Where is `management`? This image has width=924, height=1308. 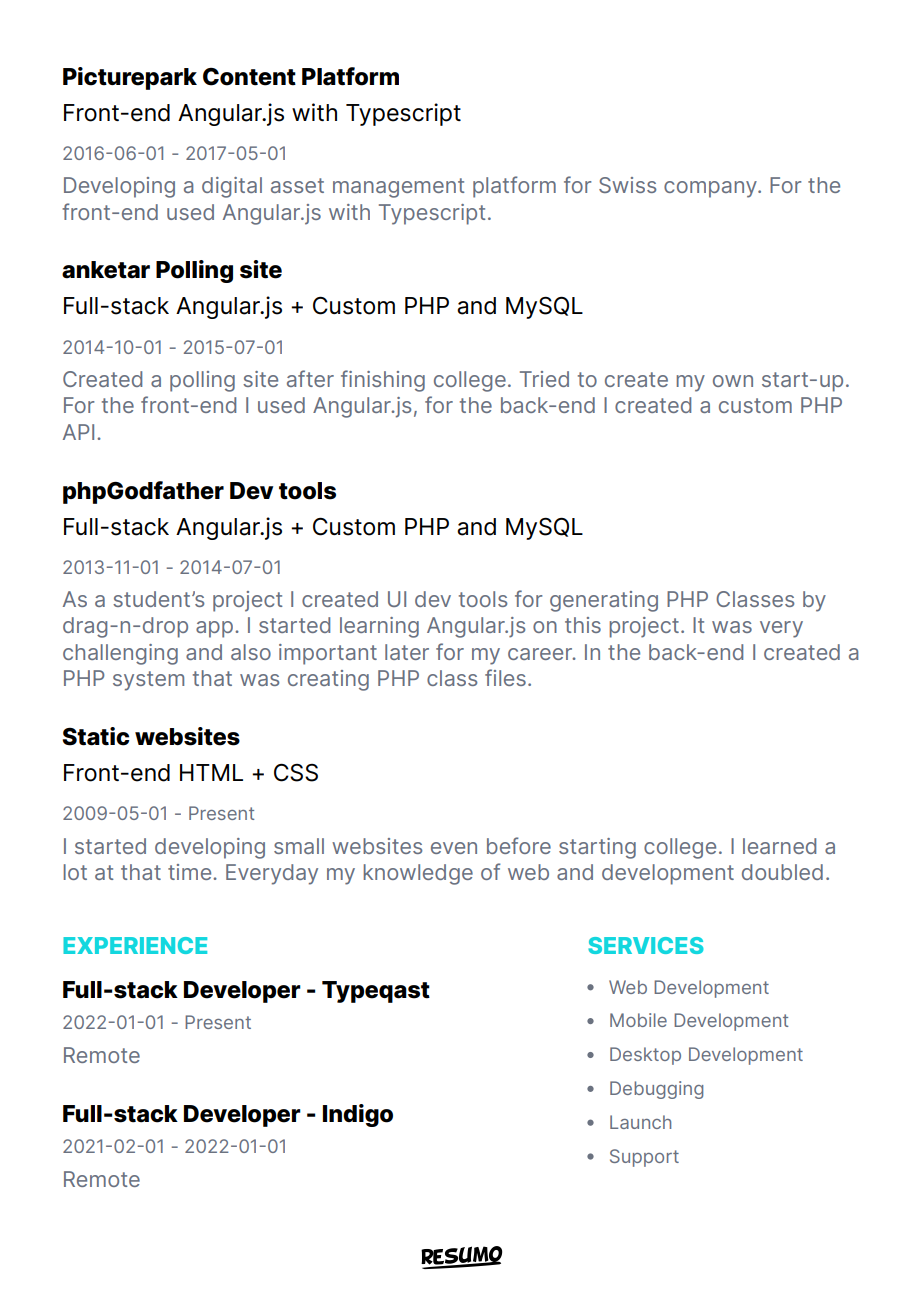 management is located at coordinates (398, 188).
